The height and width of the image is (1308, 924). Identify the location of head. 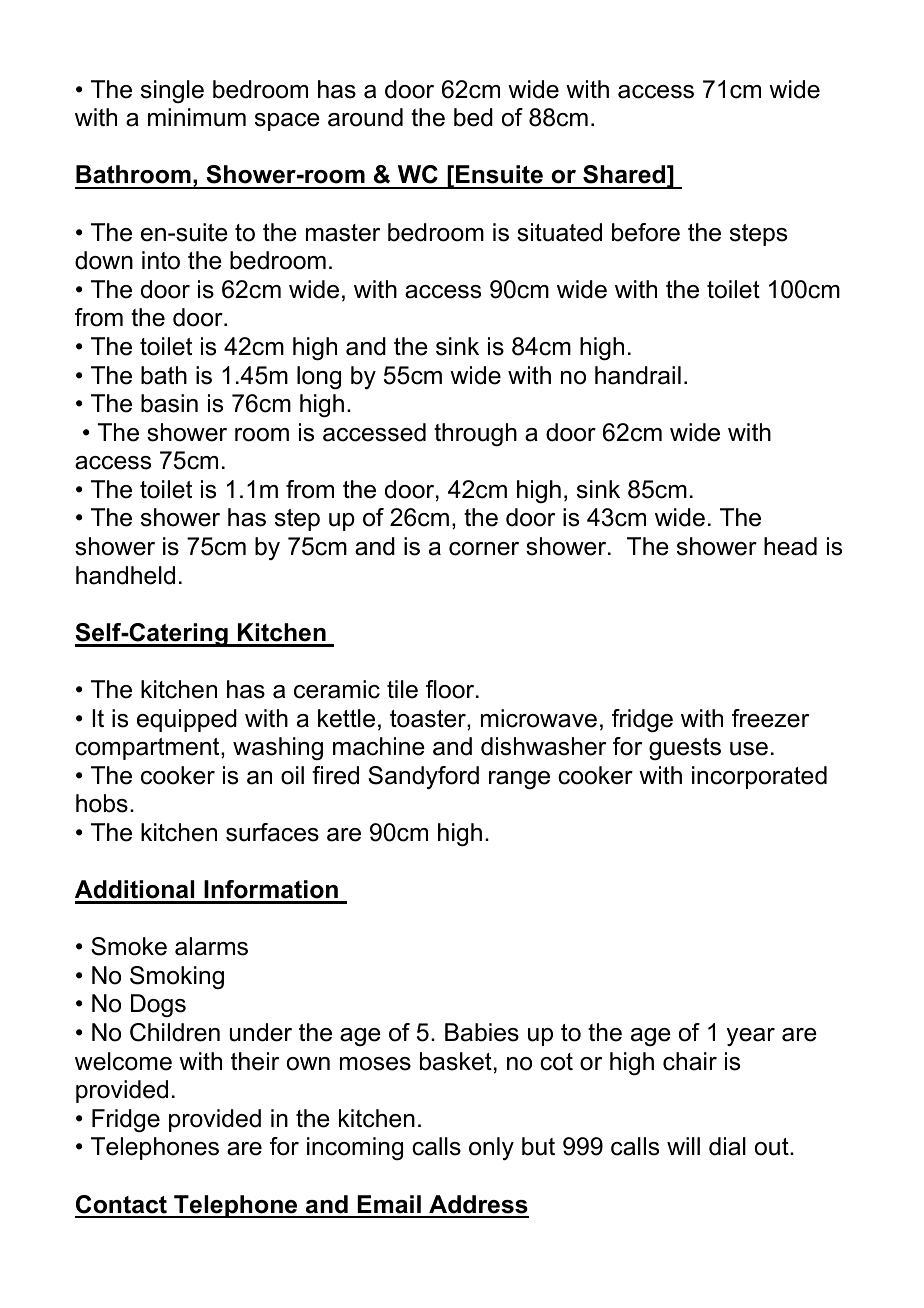
(790, 546).
